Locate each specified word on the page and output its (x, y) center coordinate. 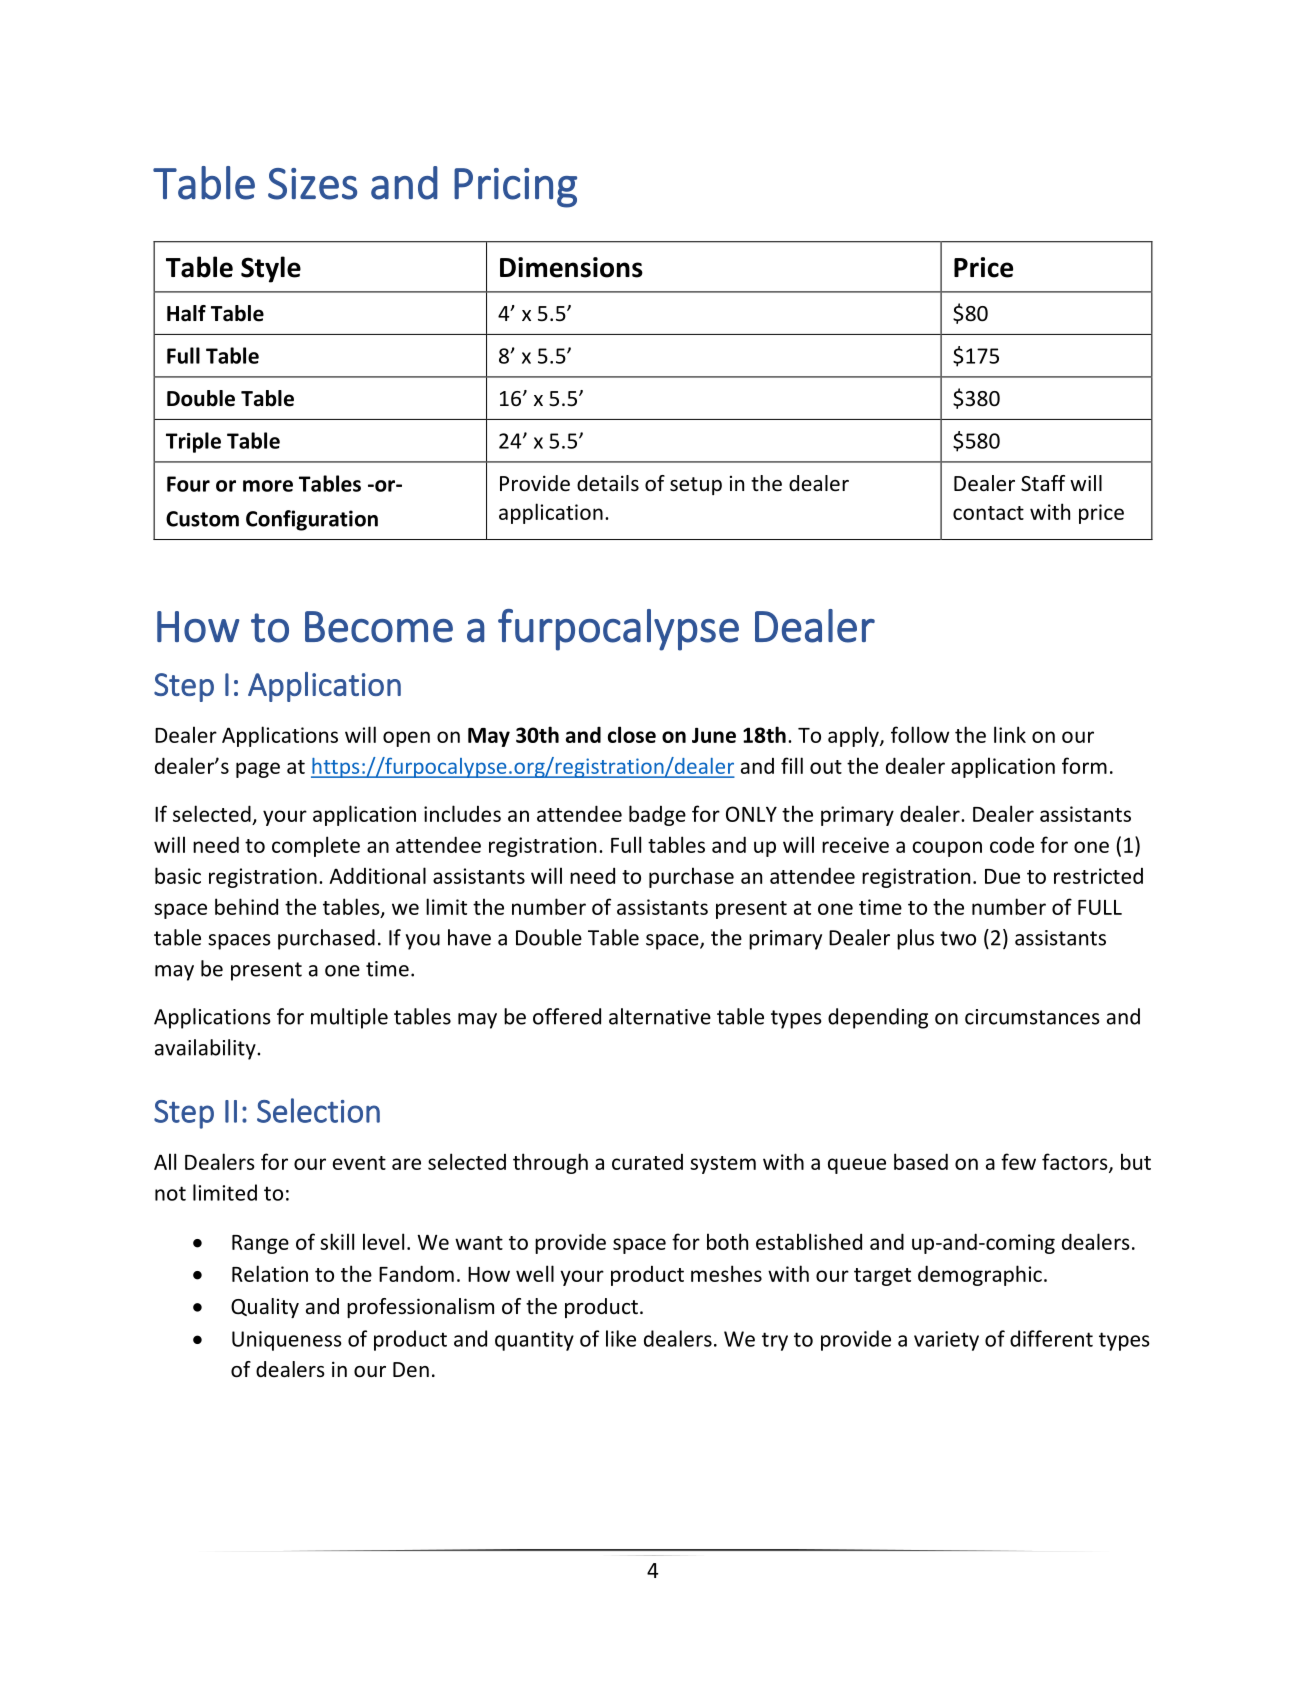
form (1084, 765)
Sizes (312, 184)
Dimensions (571, 267)
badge (657, 815)
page (258, 770)
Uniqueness (287, 1341)
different (1051, 1338)
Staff (1043, 483)
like (621, 1338)
